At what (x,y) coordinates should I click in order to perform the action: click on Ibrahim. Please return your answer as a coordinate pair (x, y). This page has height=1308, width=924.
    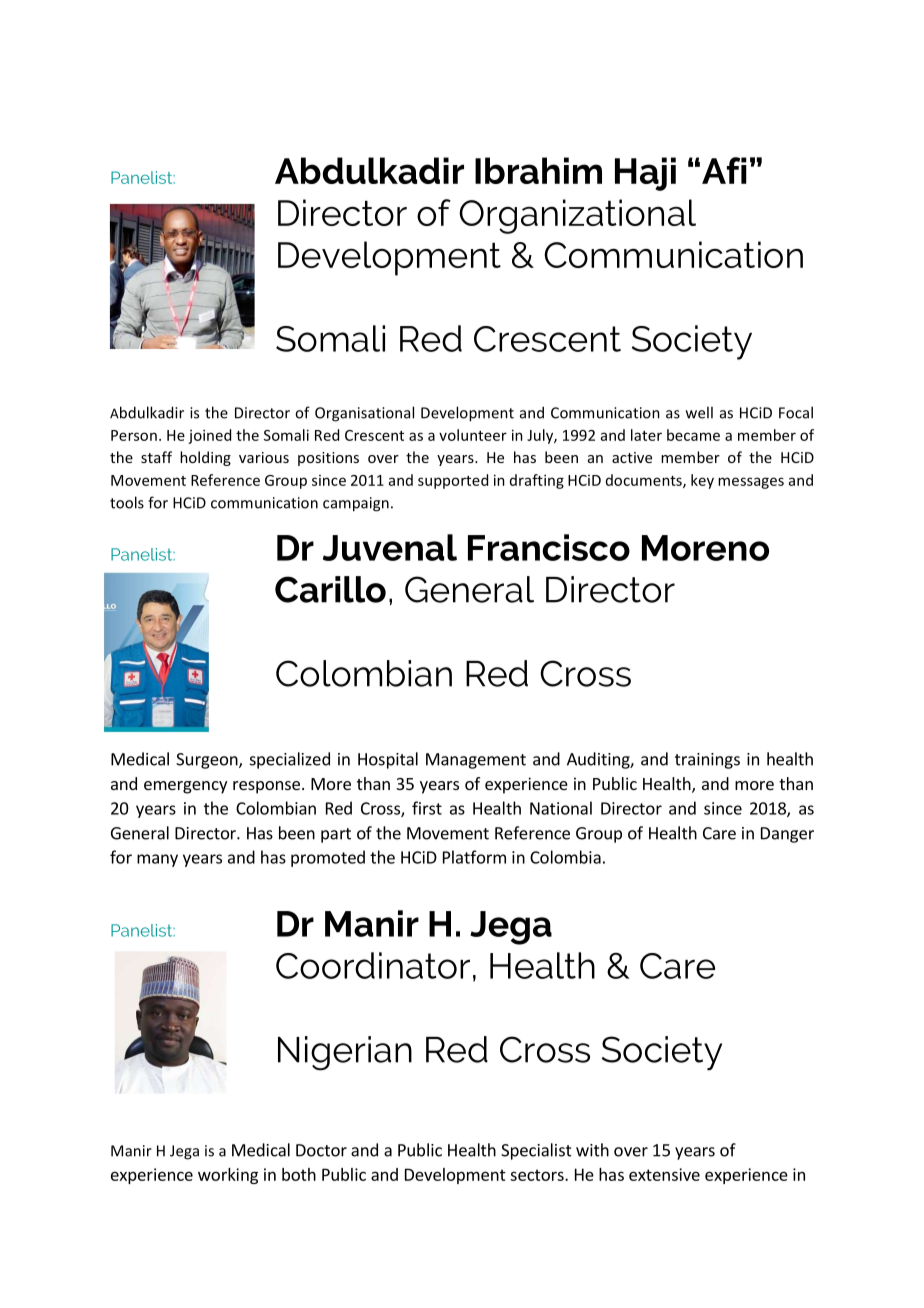
    Looking at the image, I should click on (538, 170).
